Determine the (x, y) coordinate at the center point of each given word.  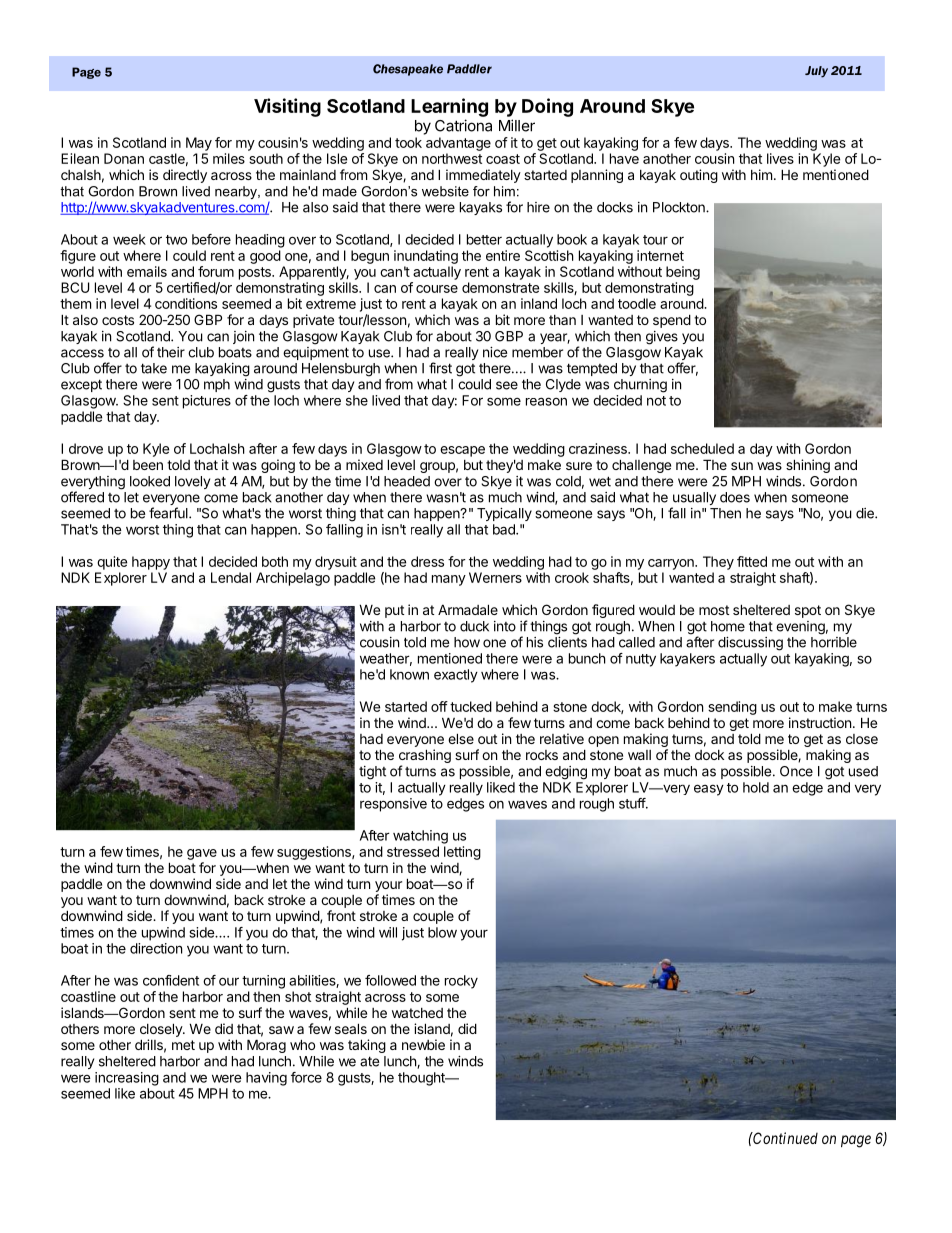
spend (672, 321)
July (816, 72)
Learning (449, 107)
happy (151, 563)
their (171, 352)
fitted (752, 561)
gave (202, 854)
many (449, 580)
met (183, 1045)
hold (756, 787)
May (199, 144)
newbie (423, 1044)
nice (495, 352)
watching (420, 837)
